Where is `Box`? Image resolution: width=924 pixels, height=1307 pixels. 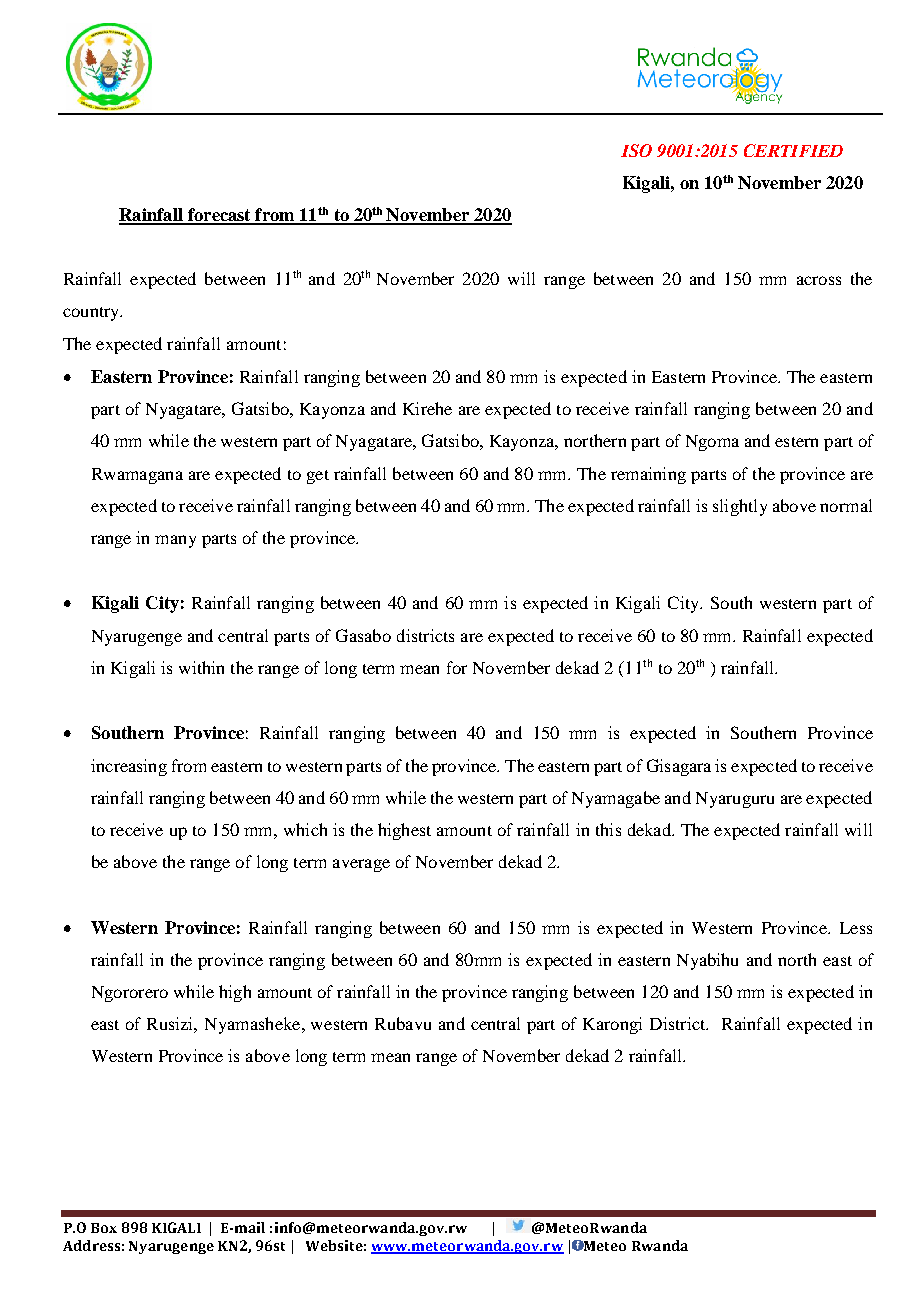 Box is located at coordinates (104, 1228).
